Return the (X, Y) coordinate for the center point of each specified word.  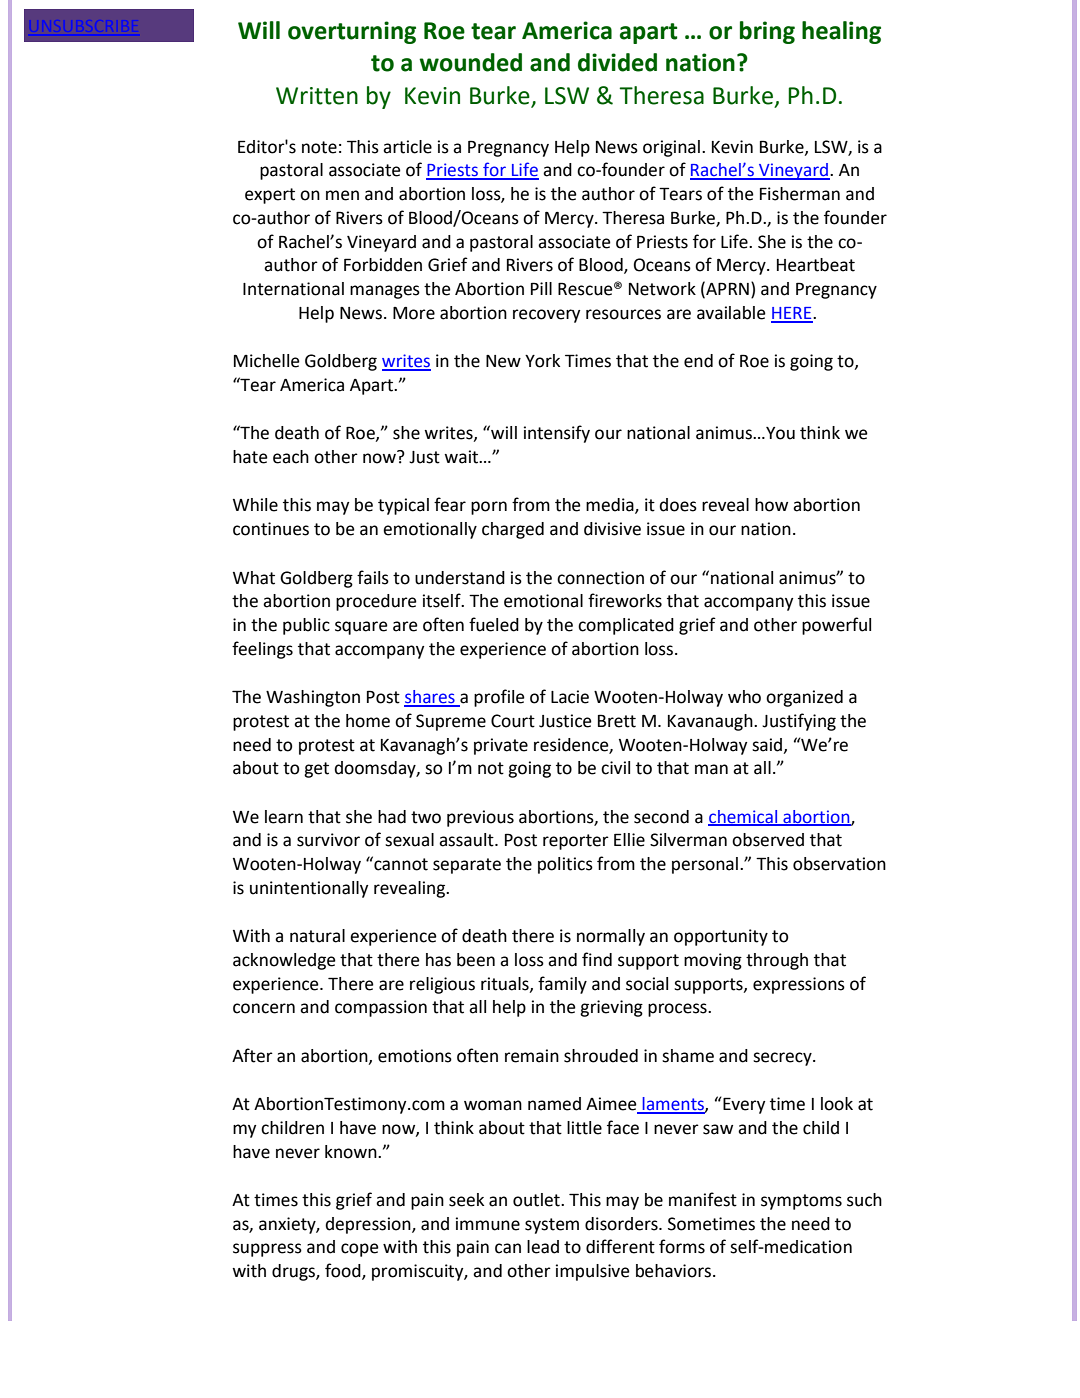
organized (804, 698)
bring (767, 32)
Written (317, 96)
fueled (494, 624)
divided (617, 62)
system (552, 1226)
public (306, 626)
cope (360, 1250)
